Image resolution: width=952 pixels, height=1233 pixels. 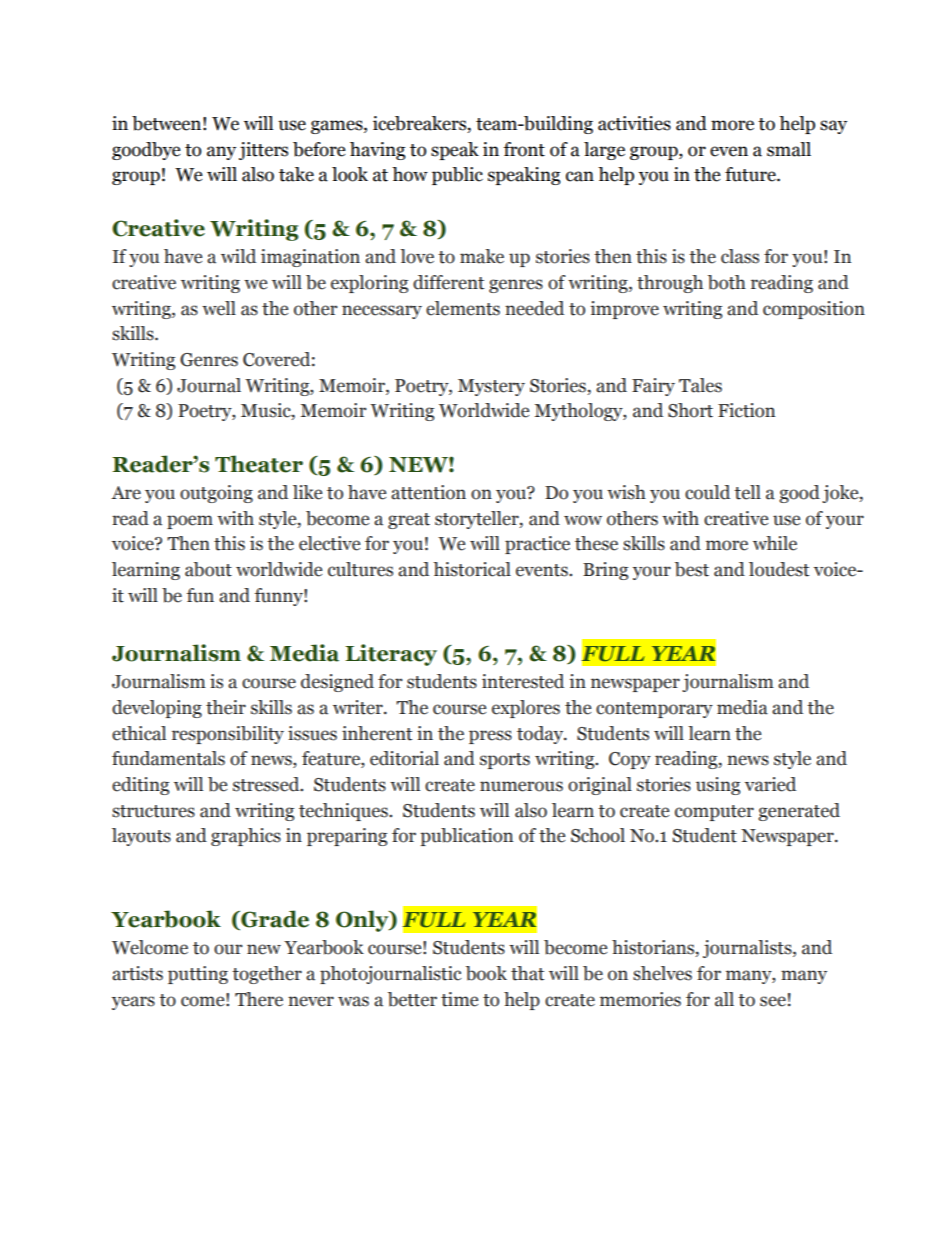 What do you see at coordinates (198, 975) in the screenshot?
I see `putting` at bounding box center [198, 975].
